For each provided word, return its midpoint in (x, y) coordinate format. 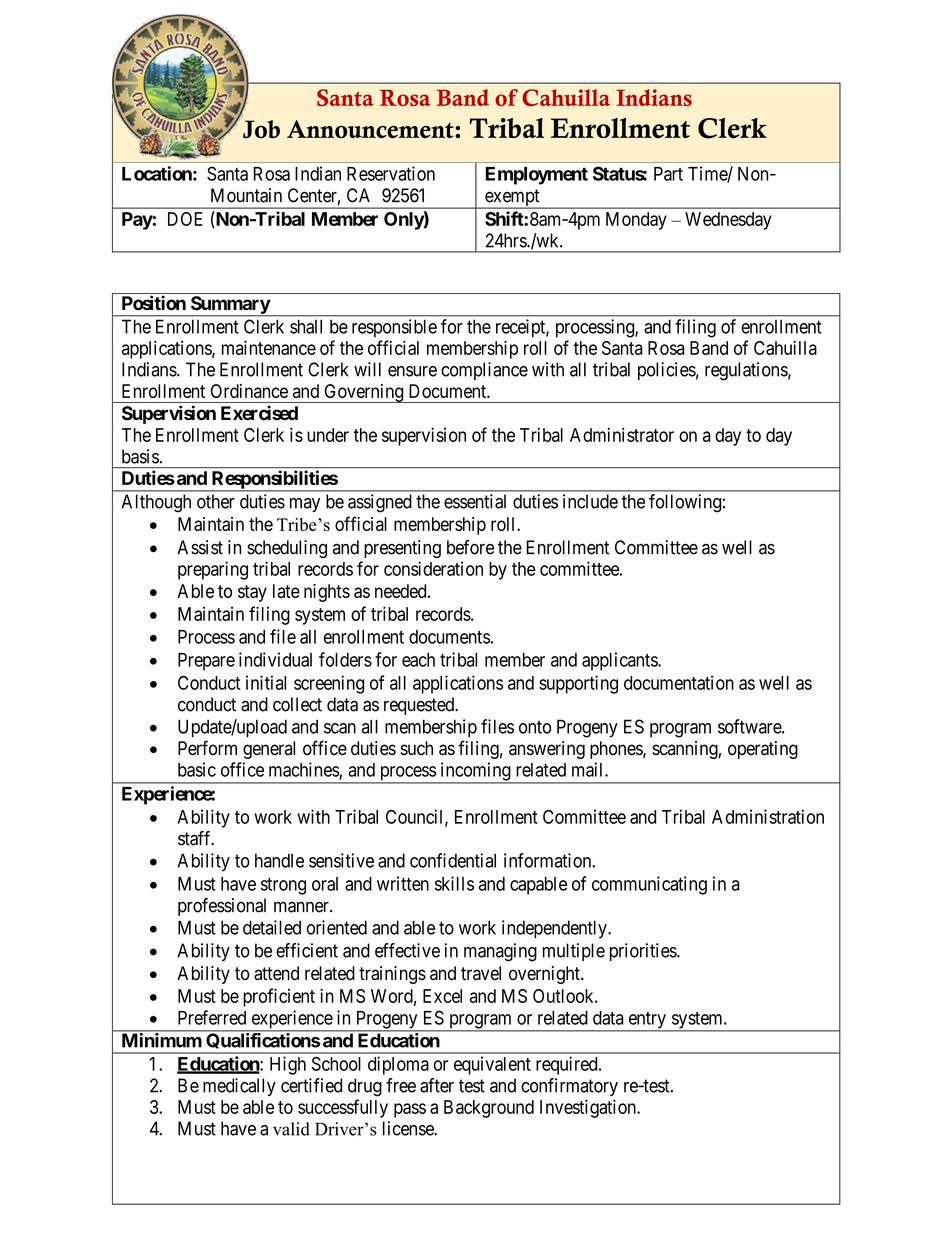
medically (239, 1087)
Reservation (391, 173)
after (437, 1085)
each (418, 660)
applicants (620, 661)
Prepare (206, 662)
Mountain (246, 195)
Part (668, 174)
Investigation (589, 1108)
